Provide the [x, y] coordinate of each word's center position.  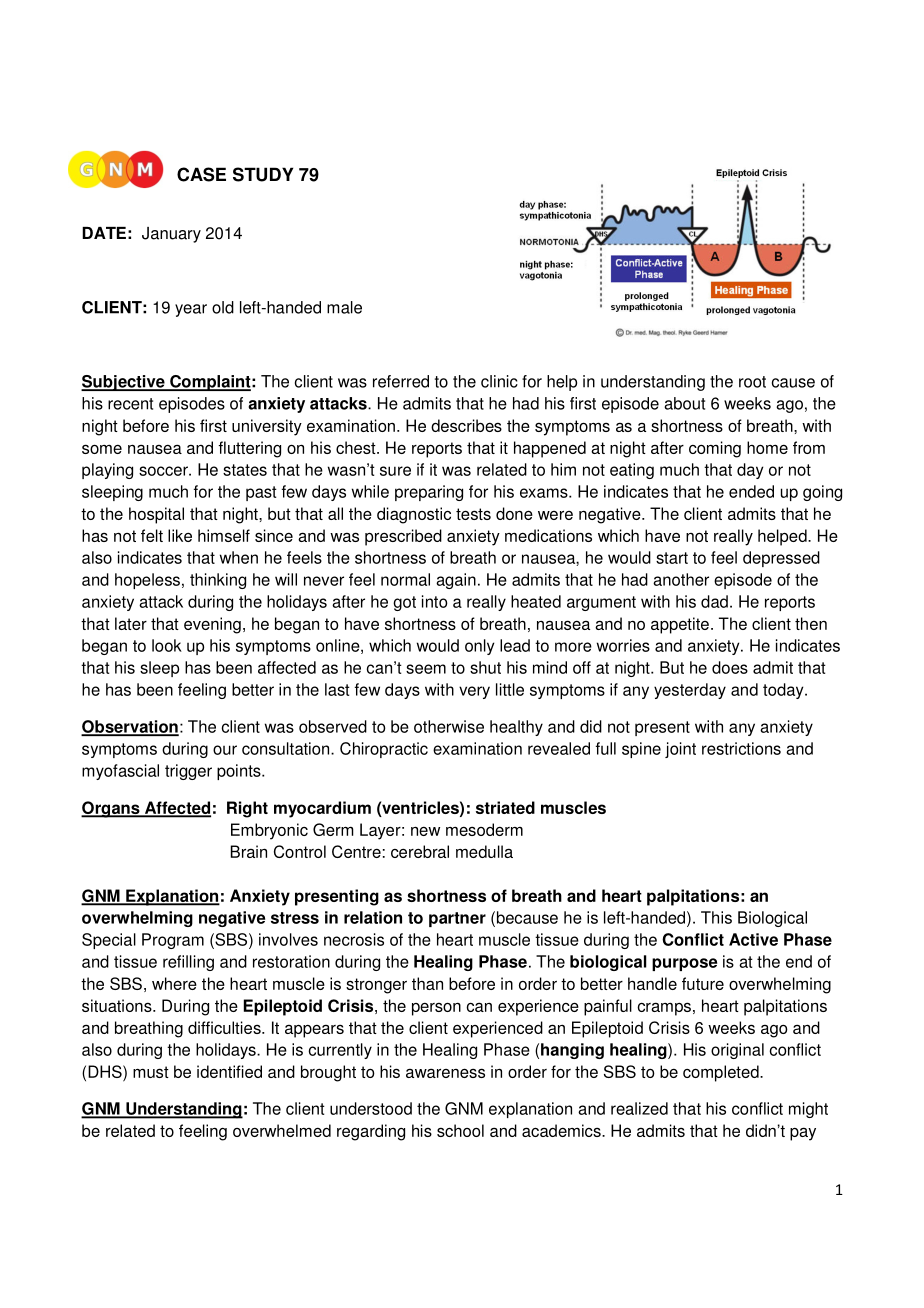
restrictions [741, 748]
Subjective [124, 383]
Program [173, 941]
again [456, 581]
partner [457, 919]
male [344, 307]
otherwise [449, 726]
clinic [499, 381]
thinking [218, 581]
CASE [201, 174]
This [716, 917]
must [151, 1072]
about [684, 403]
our [225, 750]
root [752, 382]
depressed [781, 559]
